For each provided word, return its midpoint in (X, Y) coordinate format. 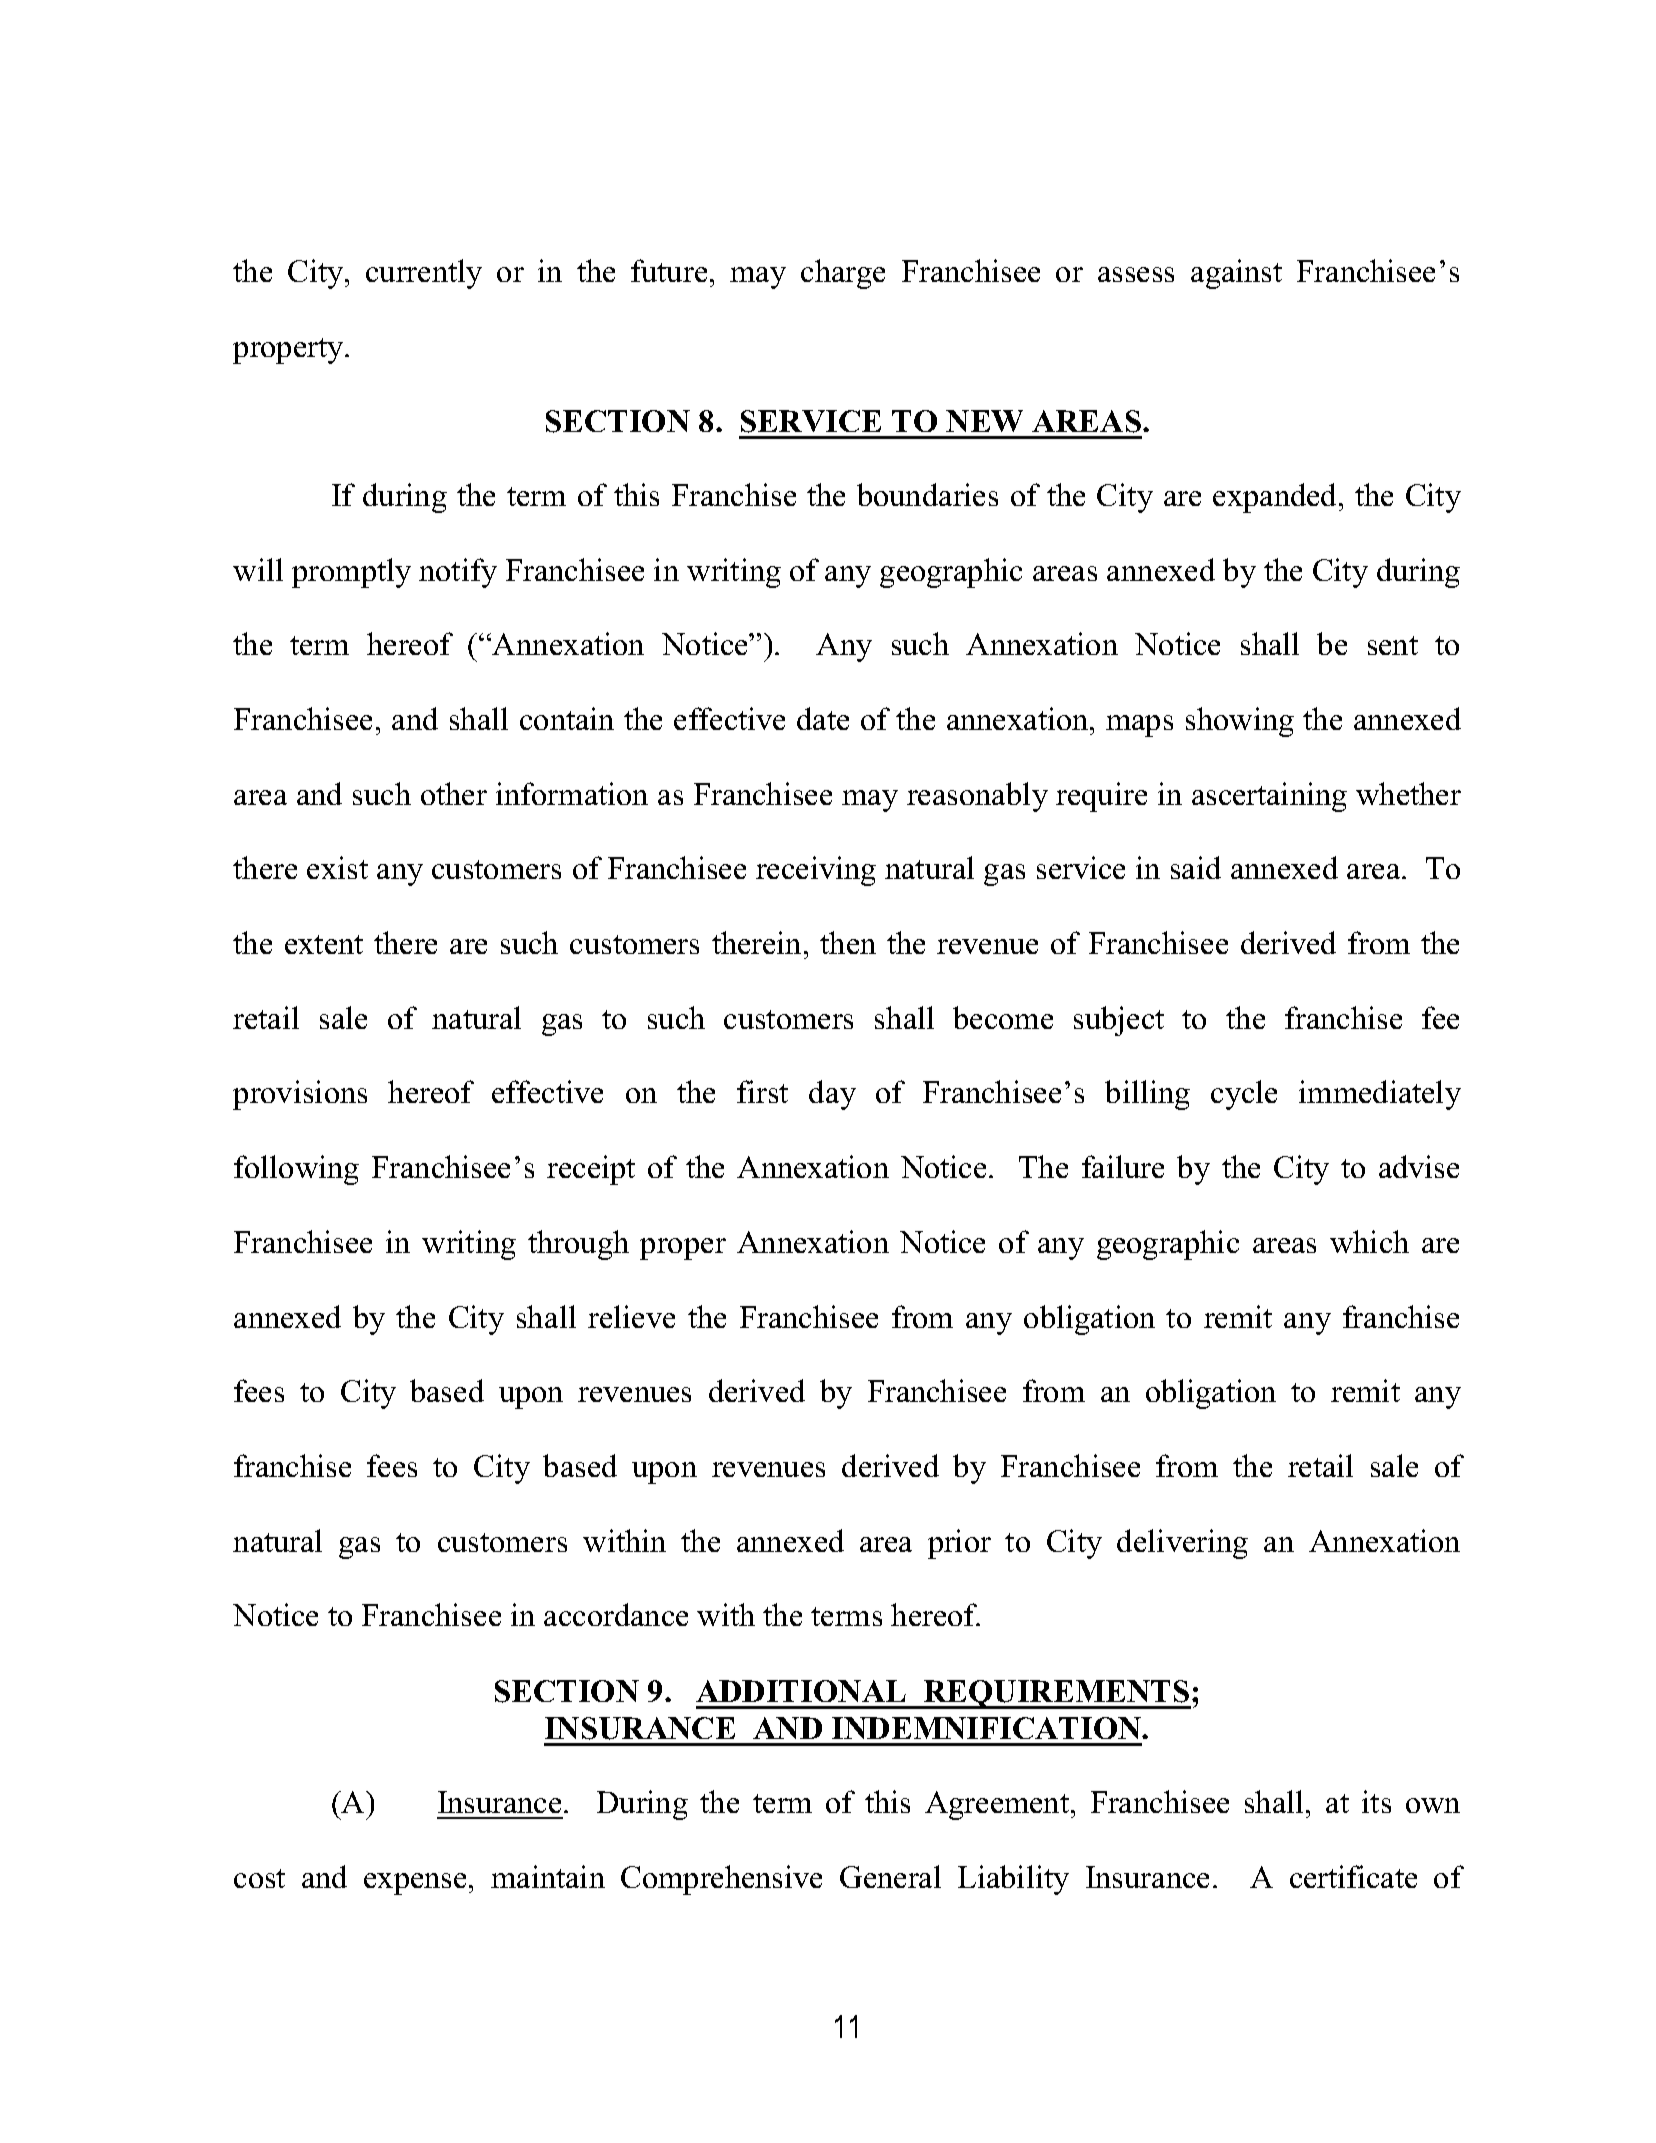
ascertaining (1269, 797)
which (1369, 1241)
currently (424, 274)
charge (843, 274)
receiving (816, 871)
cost (259, 1878)
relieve (631, 1316)
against (1236, 274)
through (578, 1245)
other (454, 793)
